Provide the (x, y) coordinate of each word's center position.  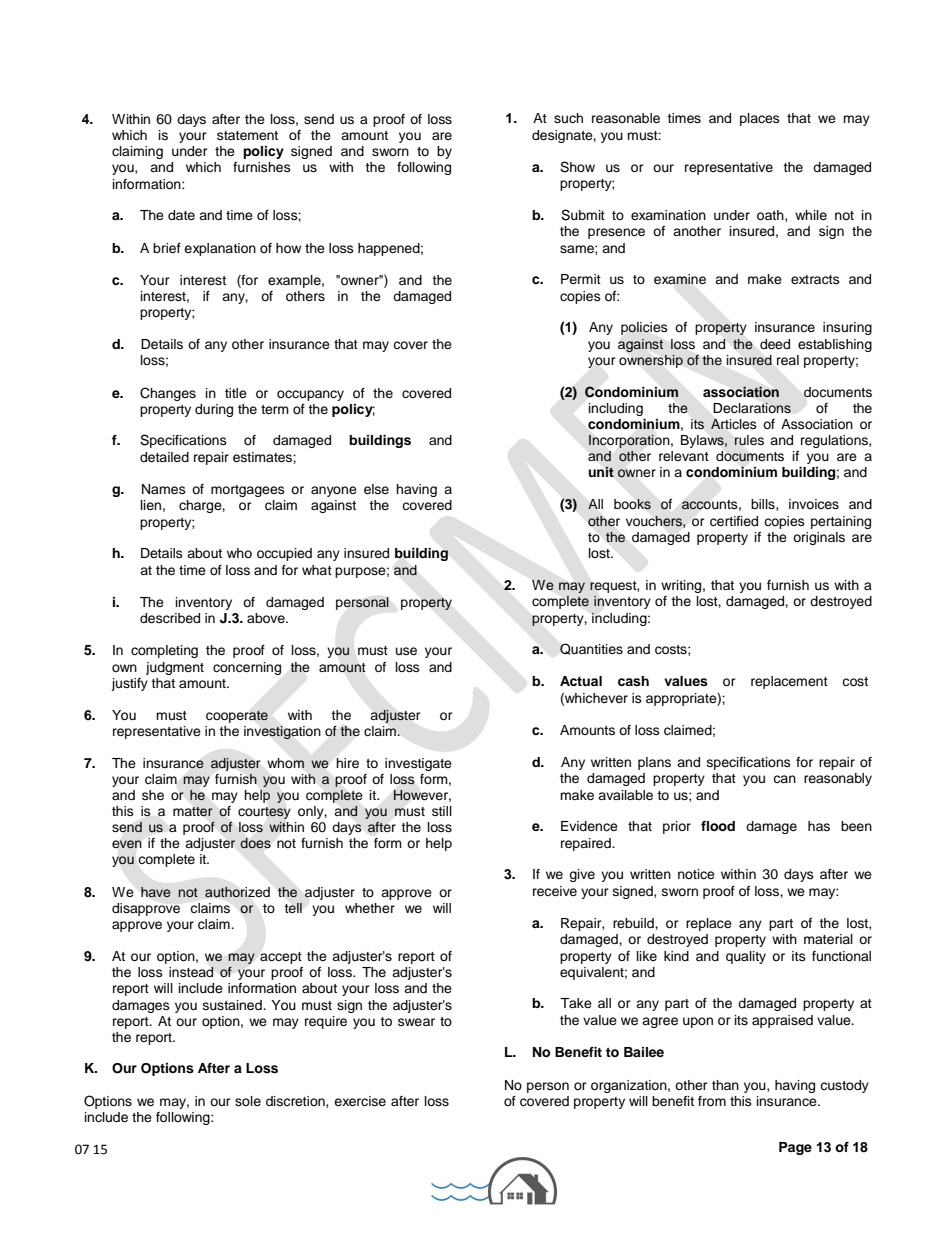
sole (248, 1101)
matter (193, 811)
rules (749, 440)
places (760, 119)
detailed (164, 457)
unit (601, 471)
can (784, 779)
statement (247, 135)
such (568, 118)
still (442, 811)
